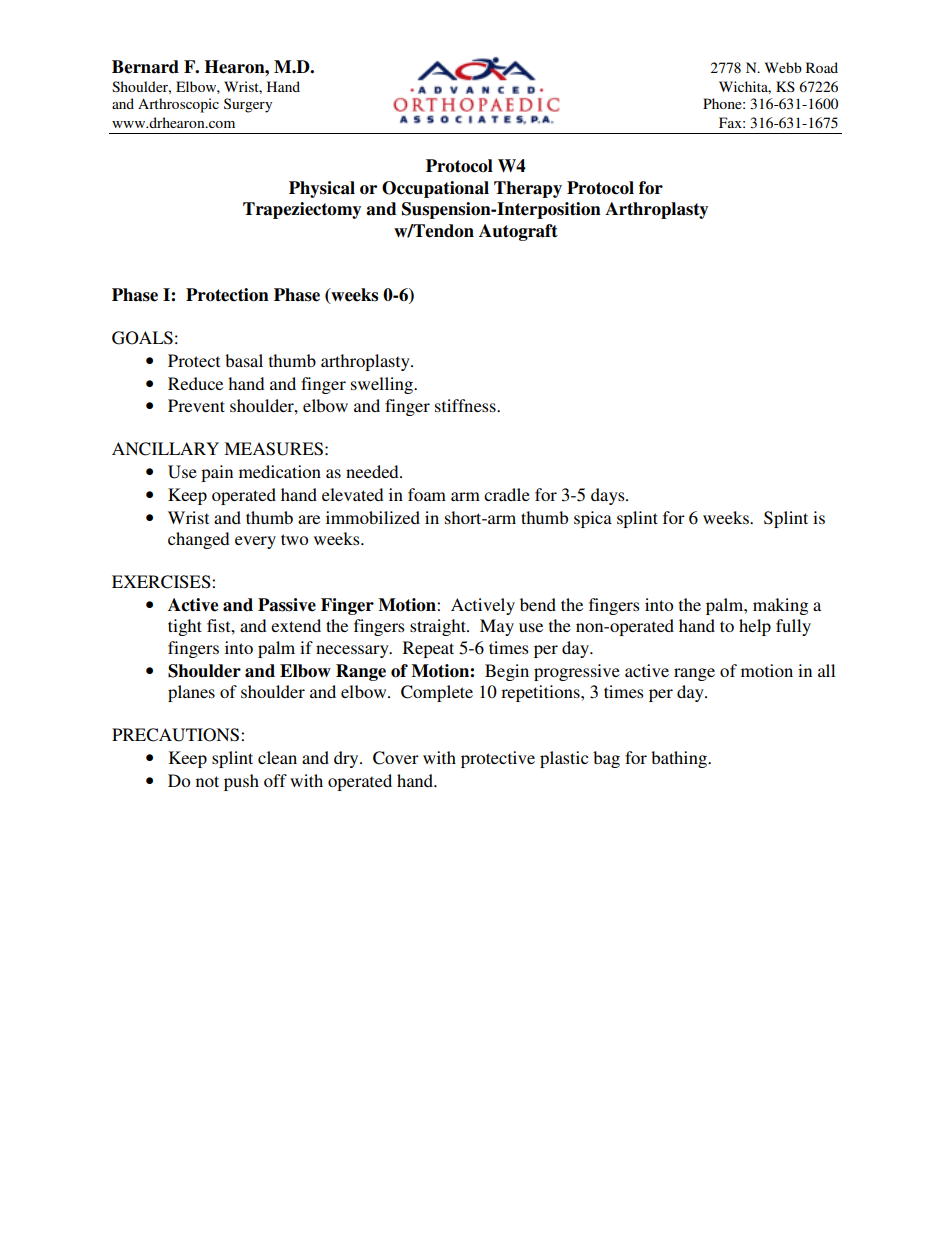 The image size is (952, 1233). What do you see at coordinates (466, 405) in the image?
I see `stiffness` at bounding box center [466, 405].
